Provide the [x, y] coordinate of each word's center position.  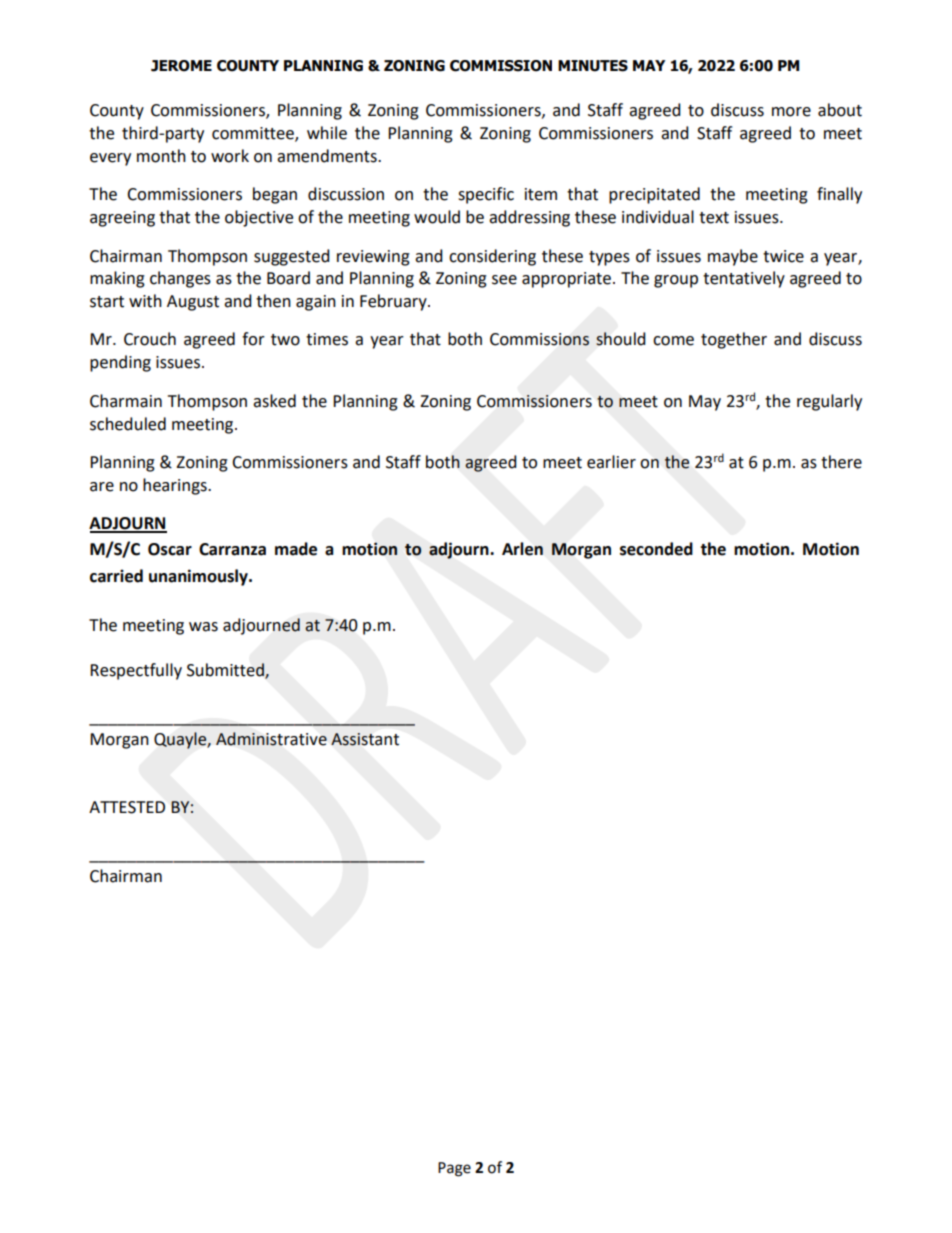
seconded [656, 549]
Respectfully [136, 671]
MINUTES [593, 66]
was [203, 627]
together [734, 340]
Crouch [150, 339]
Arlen [522, 549]
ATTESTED [127, 807]
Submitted [226, 671]
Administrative [271, 739]
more [791, 112]
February [394, 302]
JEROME [181, 66]
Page [454, 1169]
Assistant [365, 739]
